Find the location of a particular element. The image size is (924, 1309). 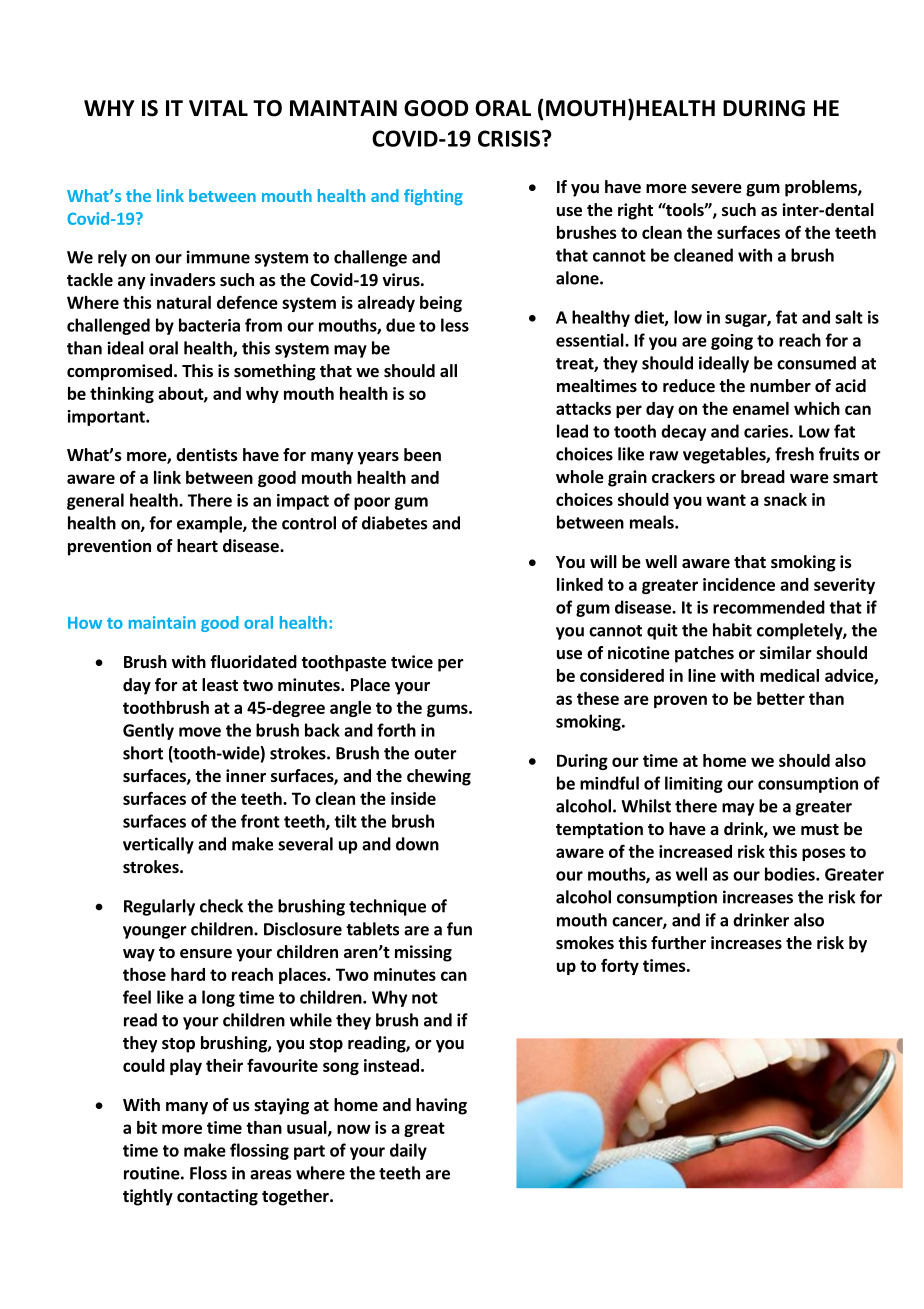

must is located at coordinates (820, 830).
